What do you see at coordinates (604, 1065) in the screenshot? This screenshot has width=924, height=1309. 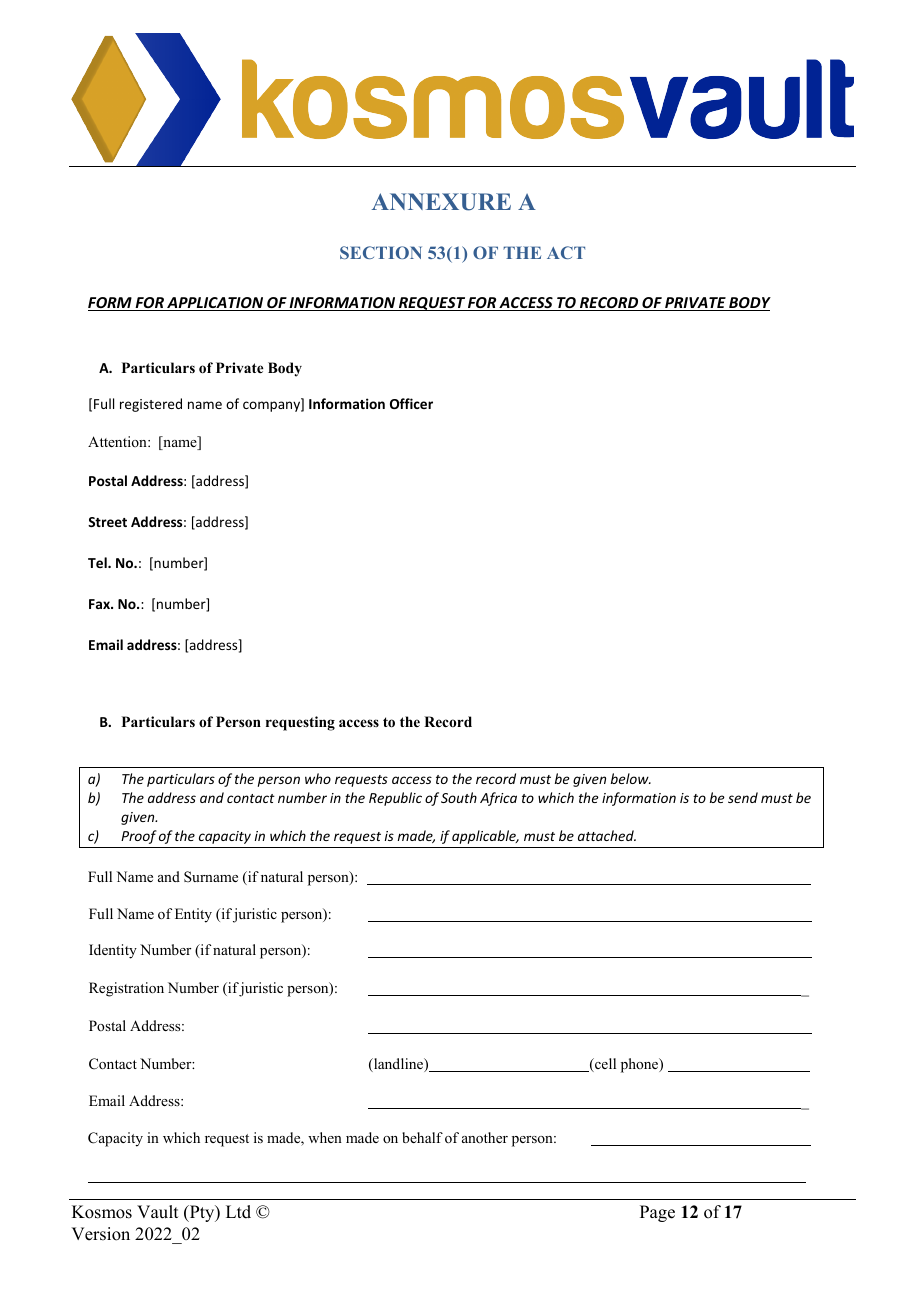 I see `cell` at bounding box center [604, 1065].
